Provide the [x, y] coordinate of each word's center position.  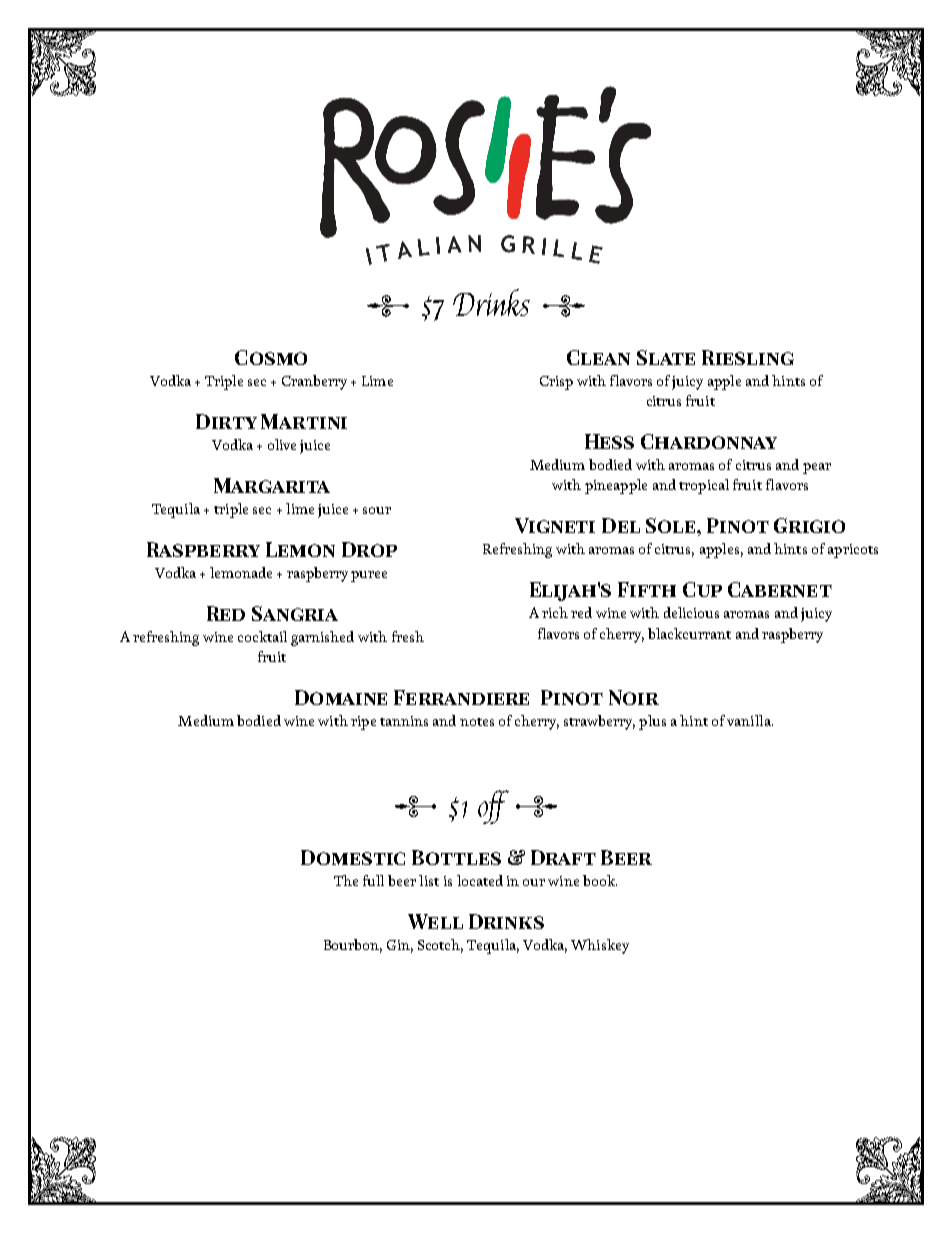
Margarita [272, 485]
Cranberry [314, 382]
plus [652, 722]
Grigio [809, 525]
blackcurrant [689, 633]
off [493, 807]
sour [377, 510]
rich [555, 612]
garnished [322, 638]
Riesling [748, 357]
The [346, 880]
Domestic [353, 857]
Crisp [556, 383]
